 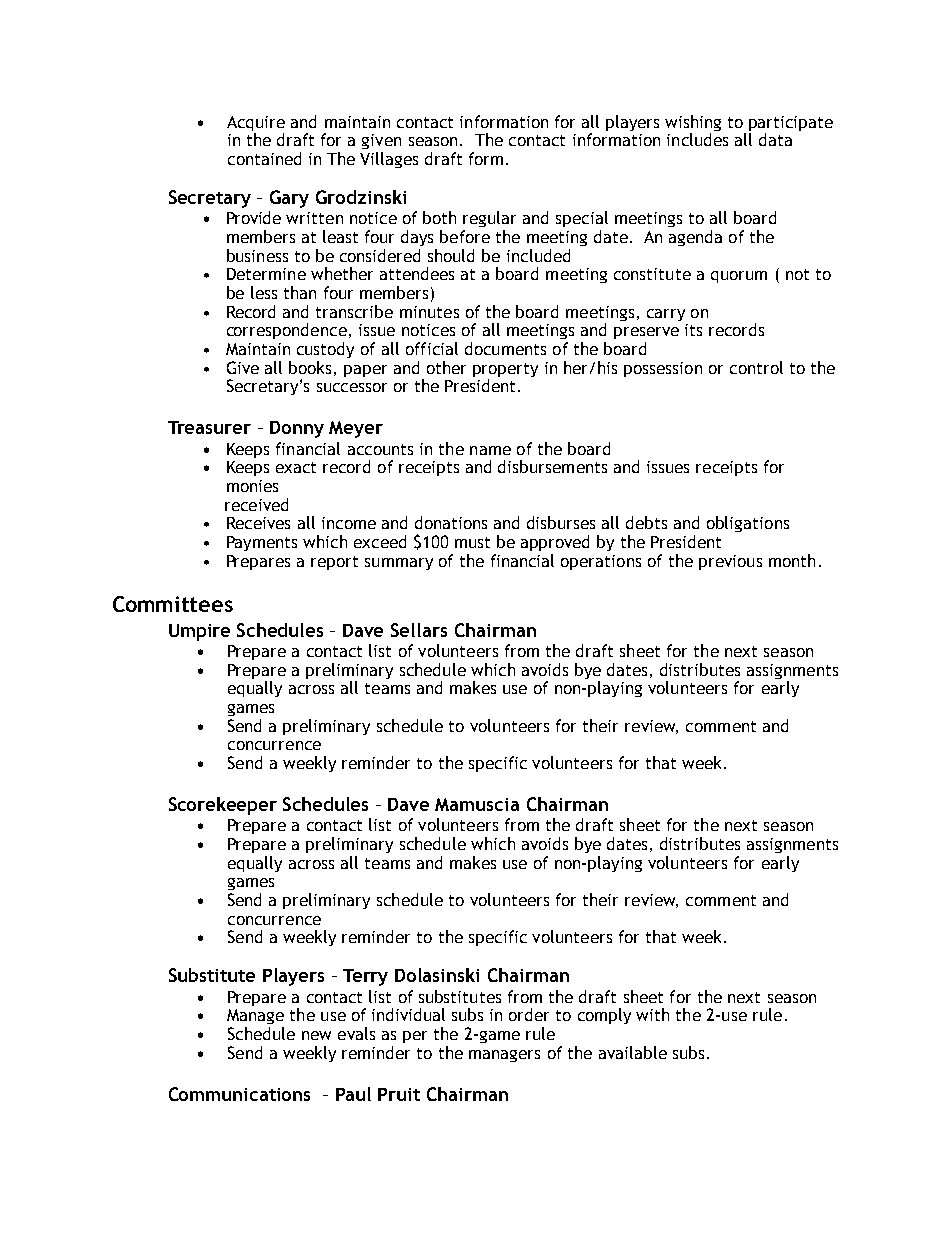 What do you see at coordinates (252, 486) in the screenshot?
I see `monies` at bounding box center [252, 486].
